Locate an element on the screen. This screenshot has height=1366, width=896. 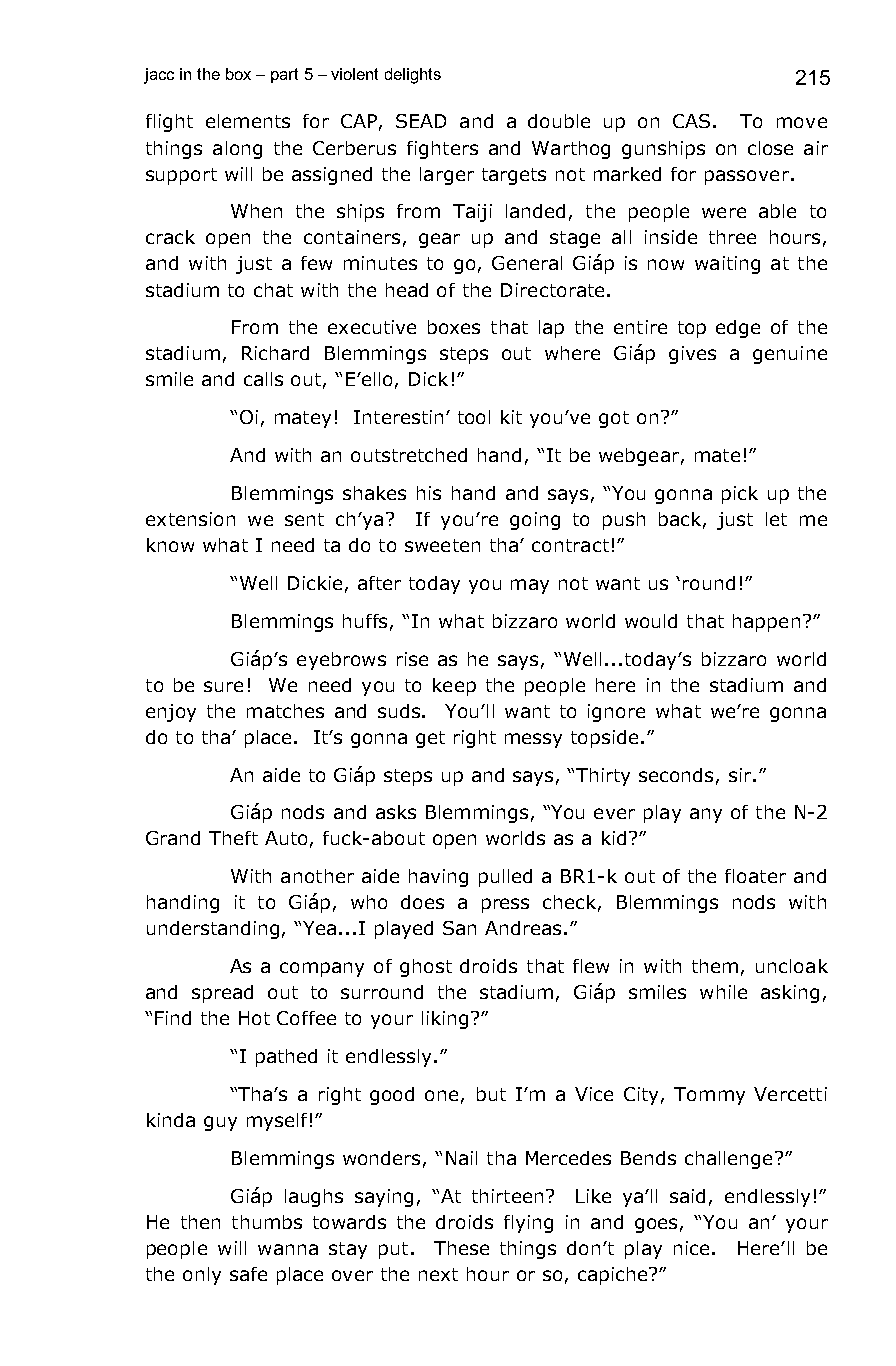
fighters is located at coordinates (442, 150).
